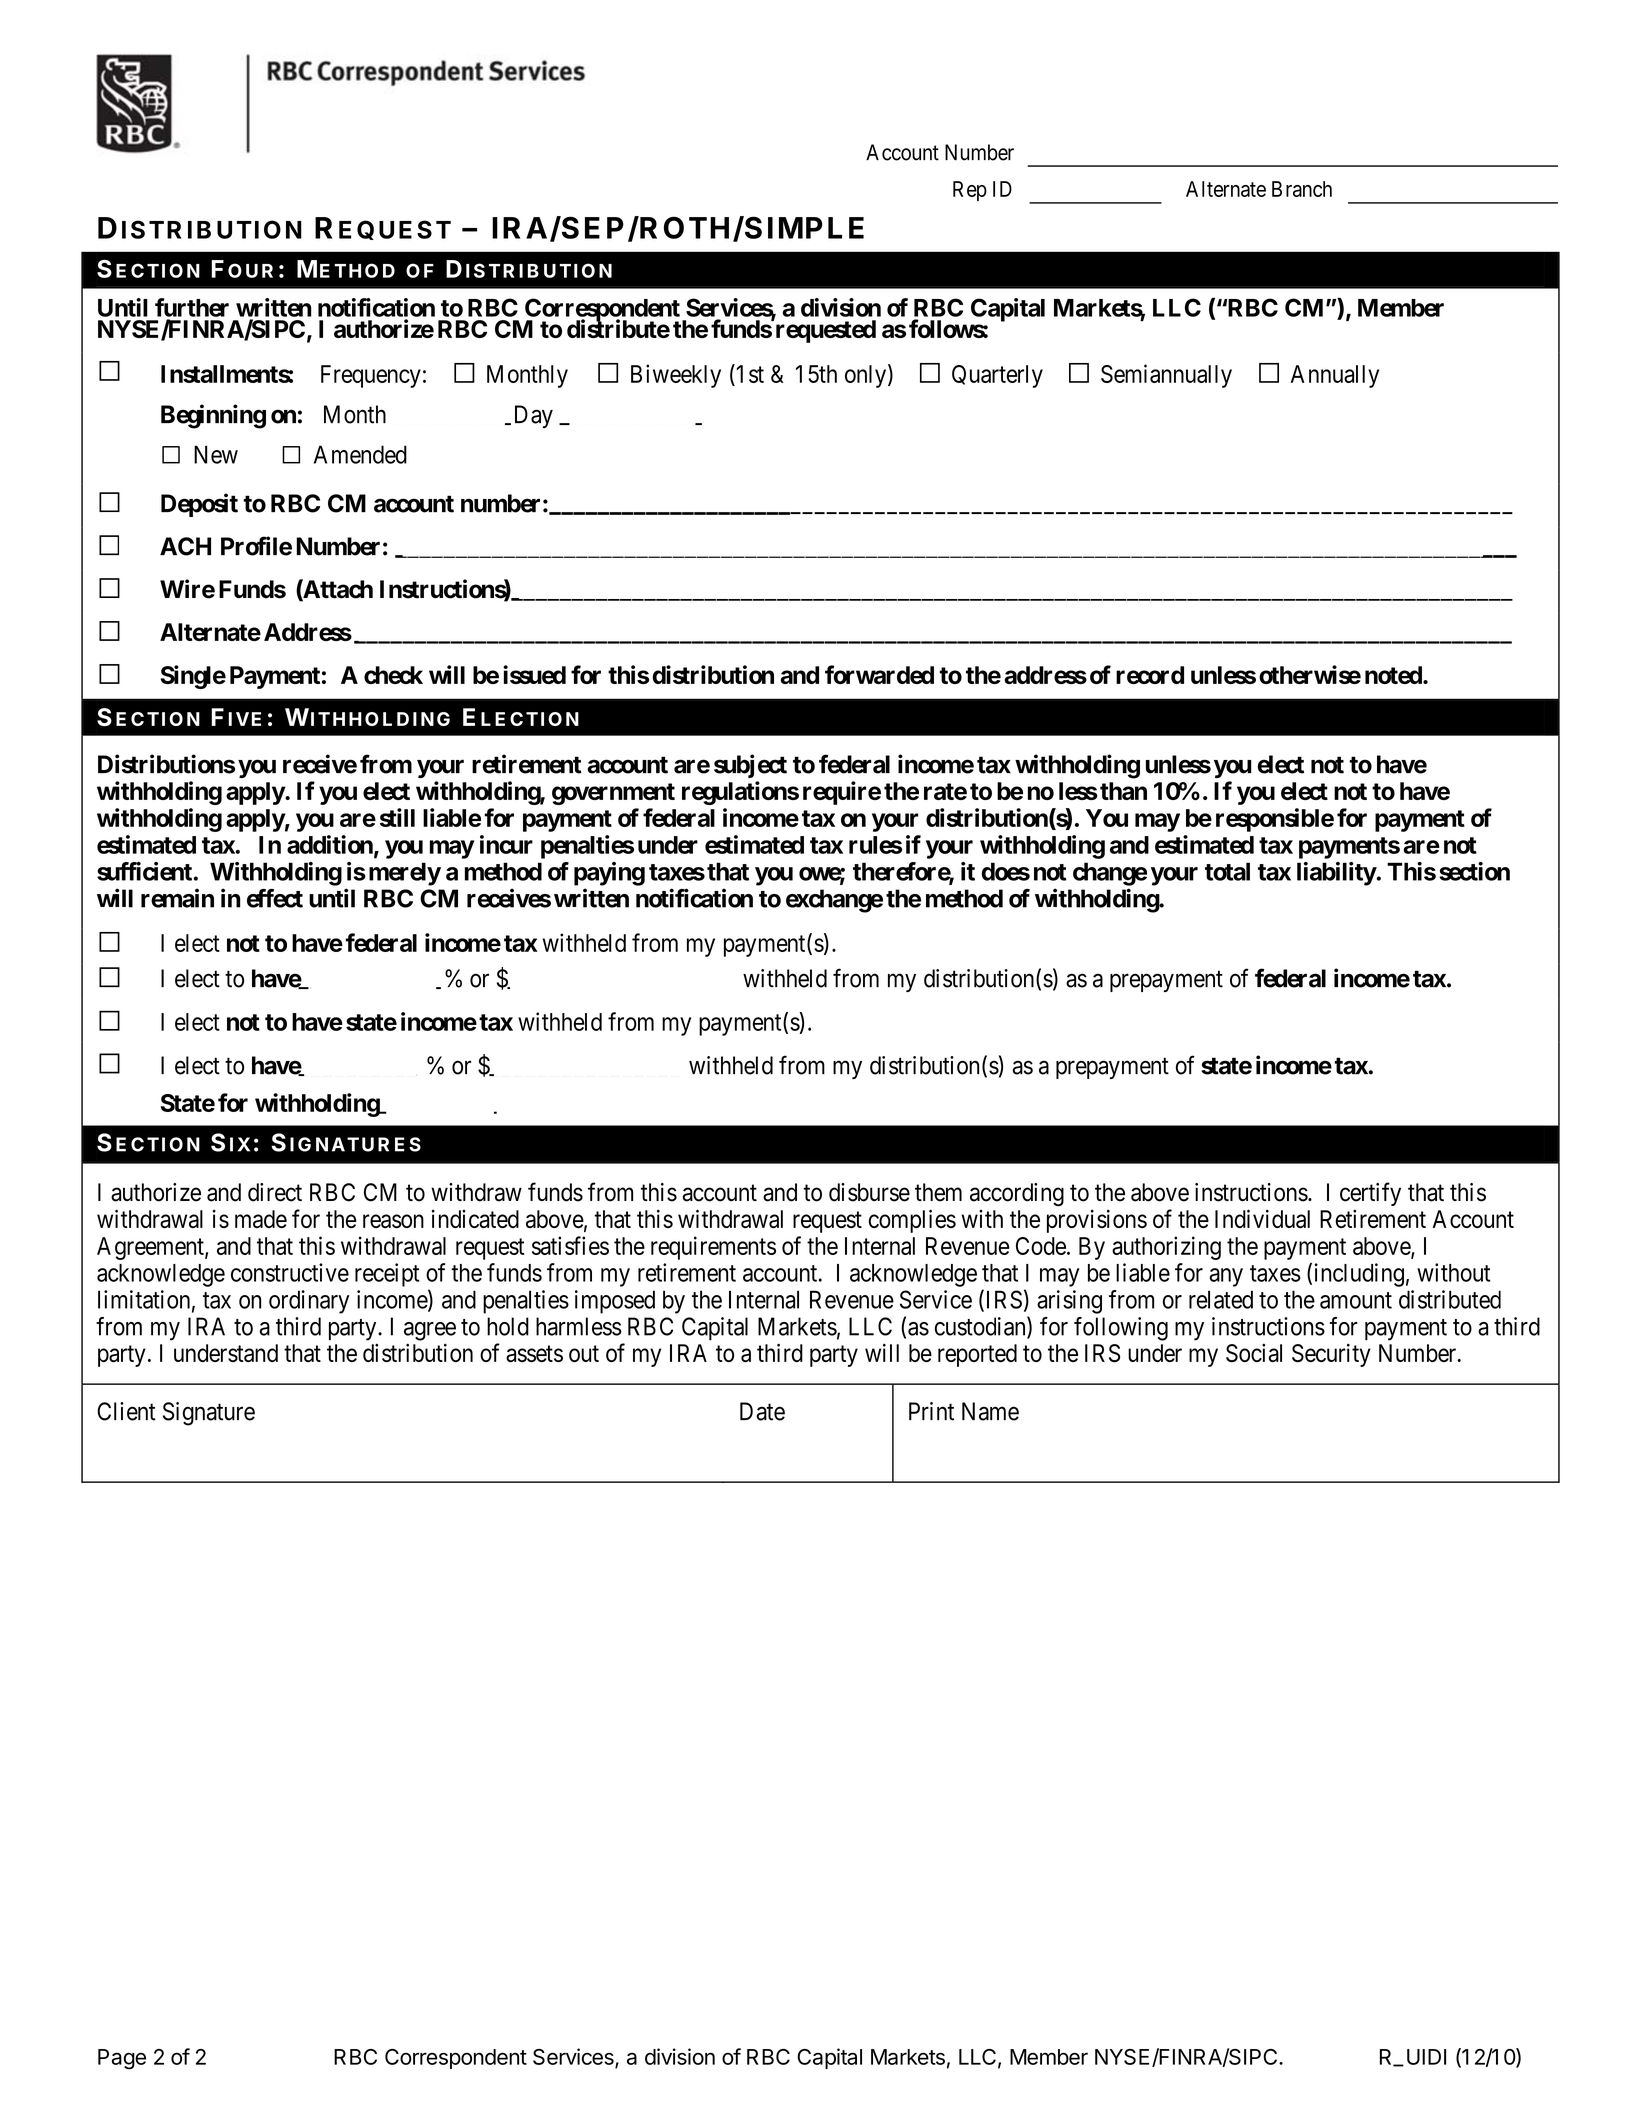 This image has height=2124, width=1641. What do you see at coordinates (676, 376) in the image?
I see `Biweekly` at bounding box center [676, 376].
